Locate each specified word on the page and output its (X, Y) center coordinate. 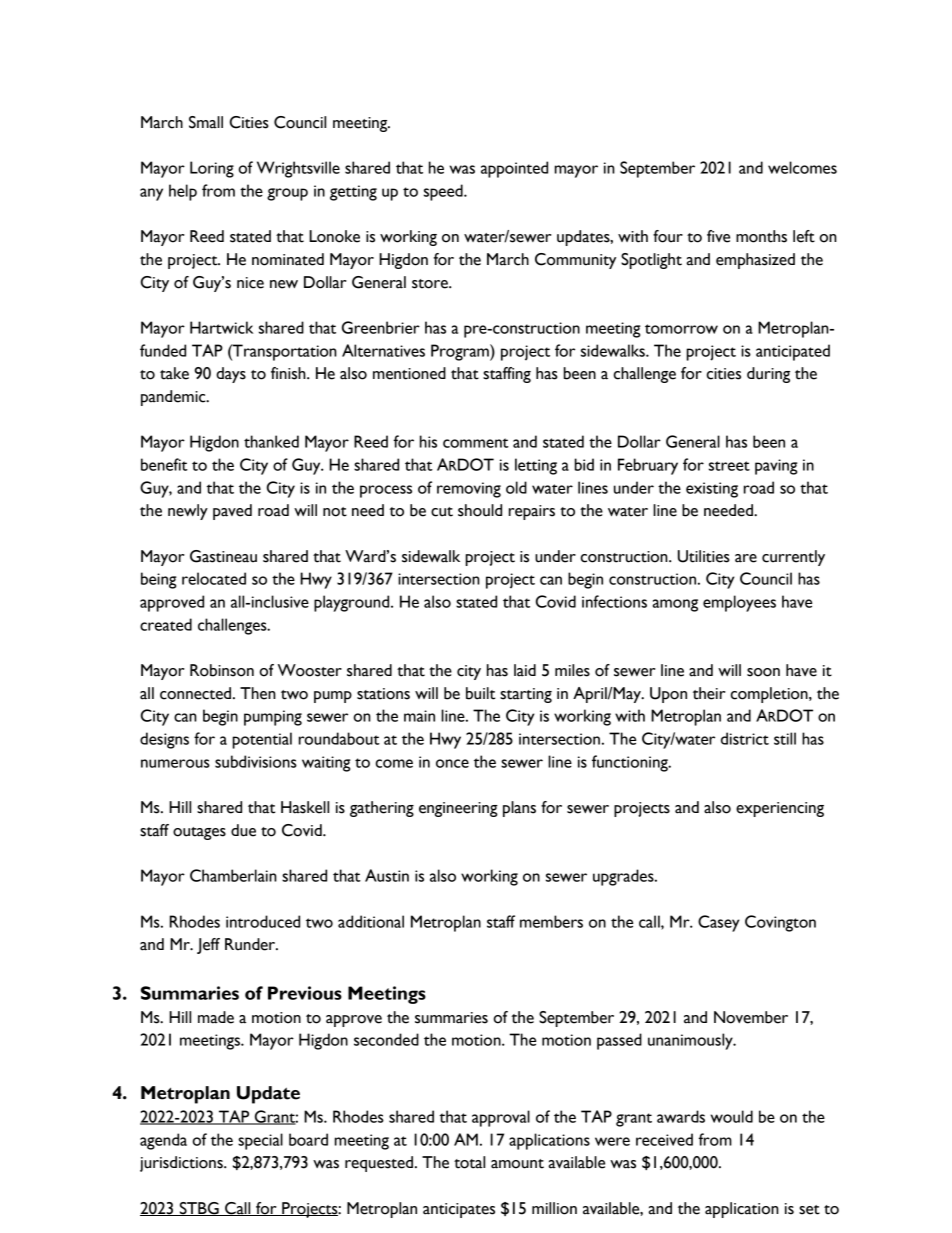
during (768, 375)
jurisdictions (182, 1164)
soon (763, 672)
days (231, 375)
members (551, 921)
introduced (263, 921)
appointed (514, 169)
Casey (719, 923)
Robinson (222, 670)
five (718, 236)
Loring (212, 169)
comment (476, 443)
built (481, 693)
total (469, 1162)
